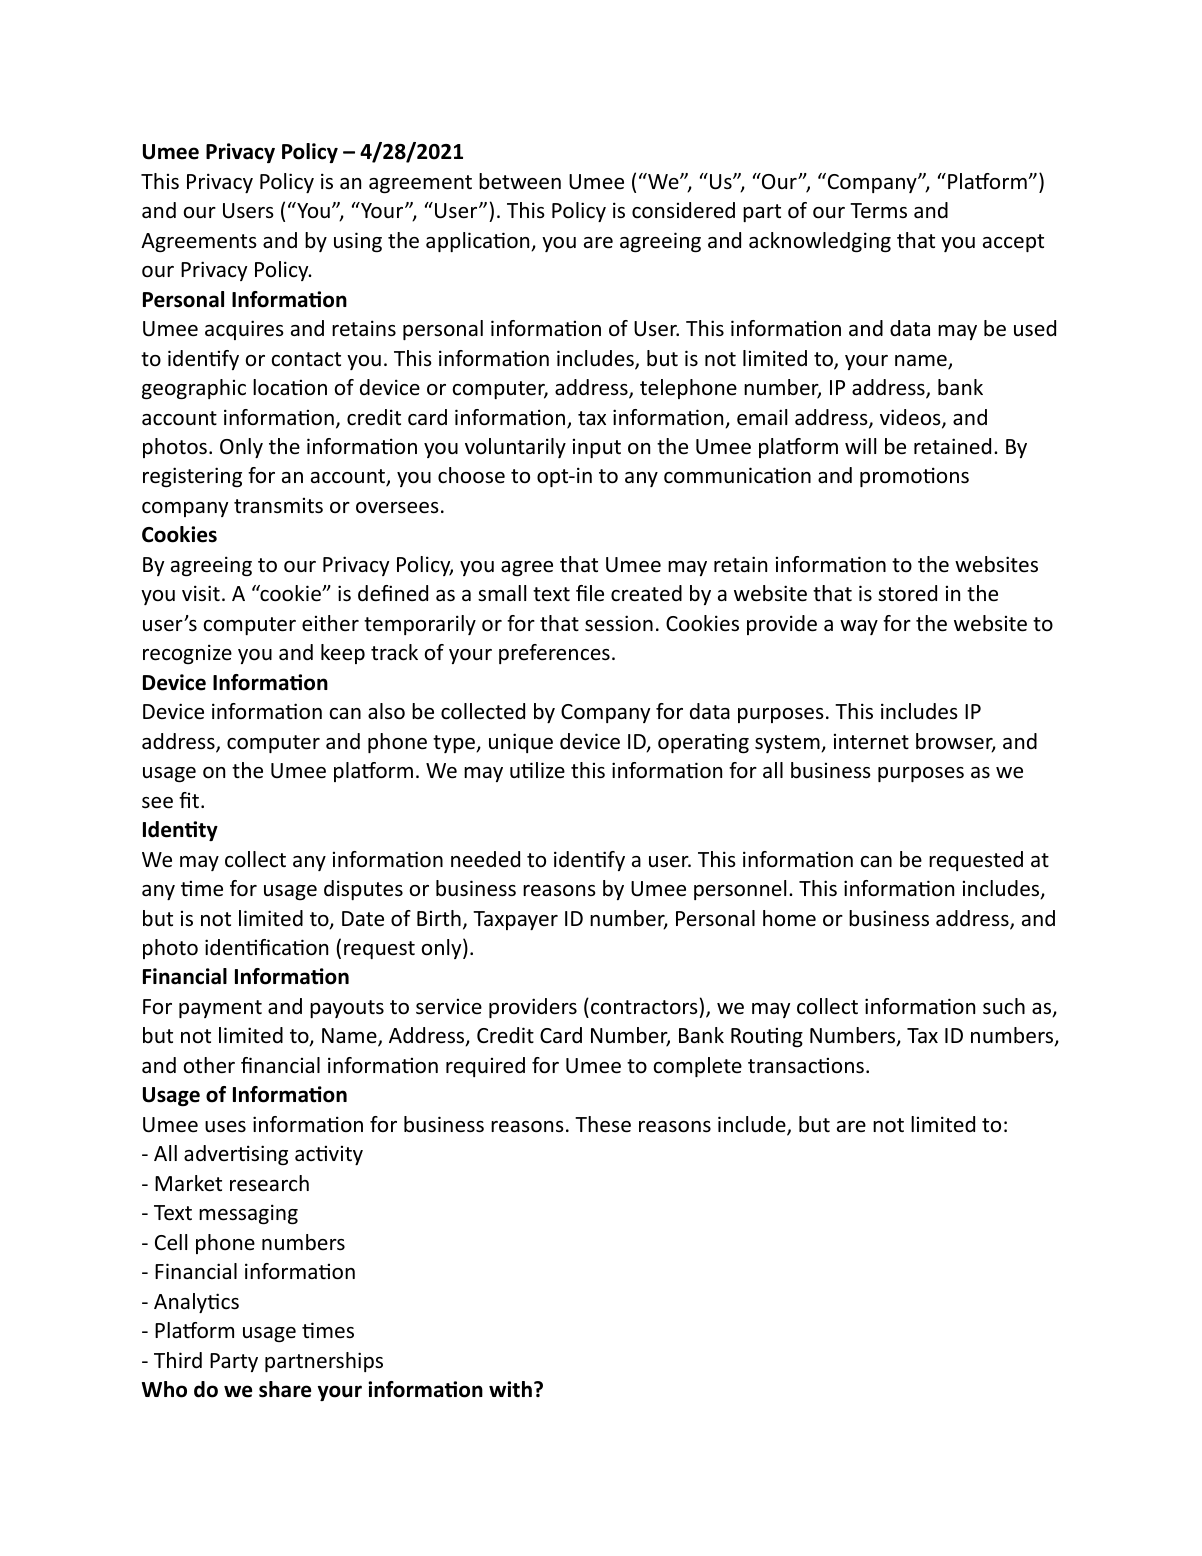 The width and height of the document is (1202, 1556). I want to click on preferences, so click(554, 654).
